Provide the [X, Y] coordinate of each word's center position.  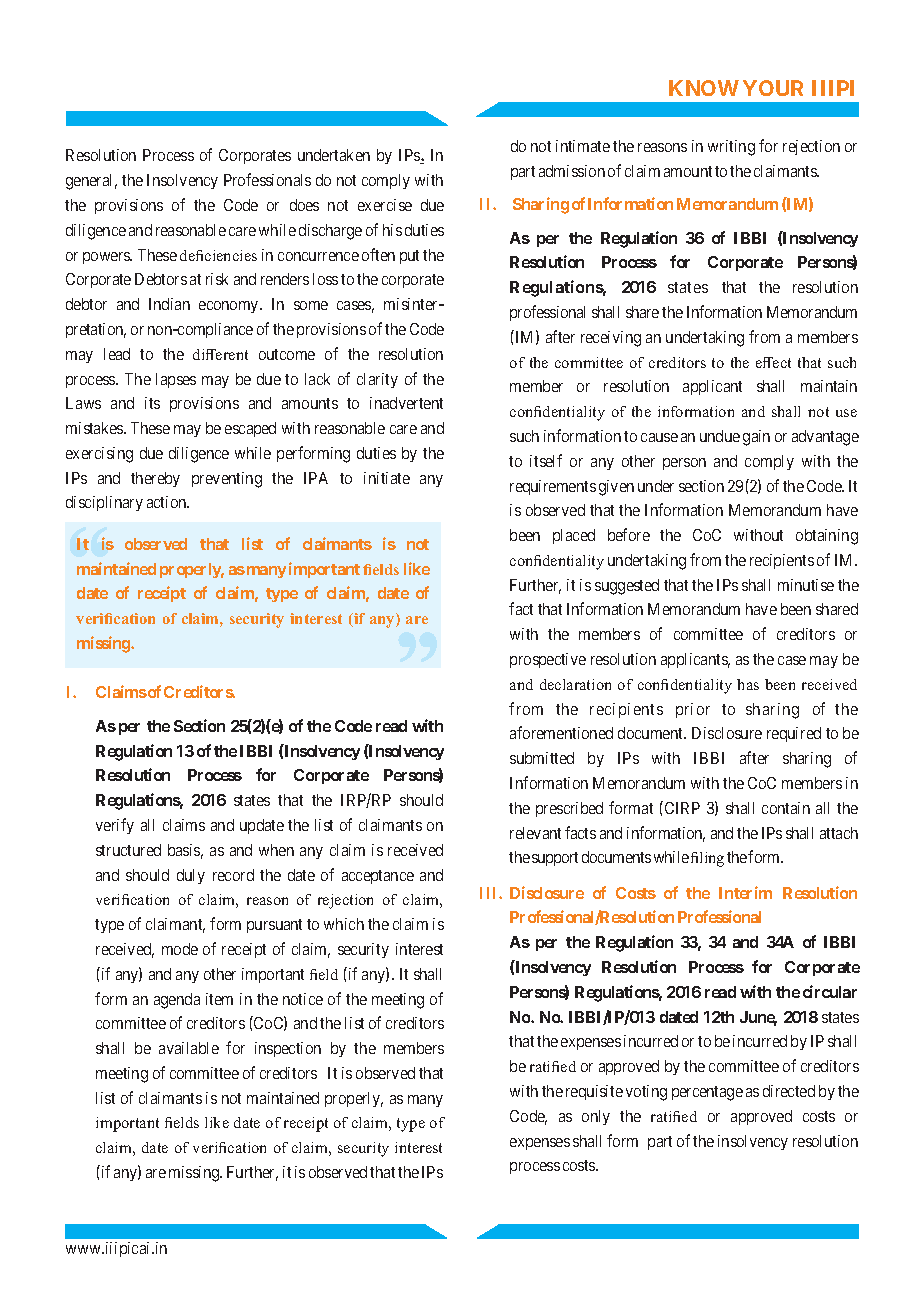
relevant [535, 833]
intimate [583, 146]
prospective [548, 660]
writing [731, 148]
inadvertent [406, 403]
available [189, 1048]
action [168, 502]
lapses [176, 380]
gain [756, 438]
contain [786, 808]
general [91, 182]
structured [128, 850]
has [748, 684]
